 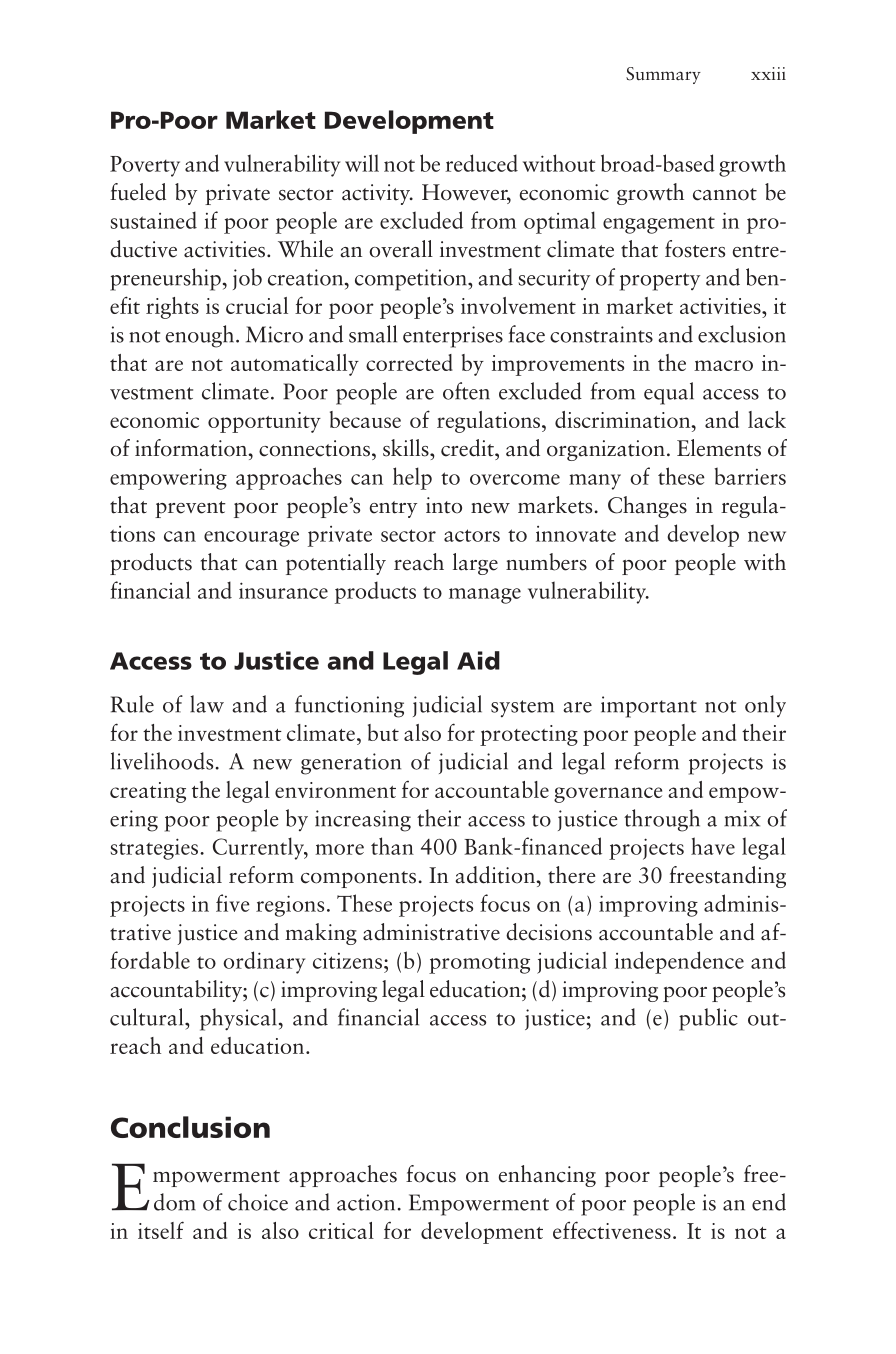 I want to click on have, so click(x=713, y=846).
